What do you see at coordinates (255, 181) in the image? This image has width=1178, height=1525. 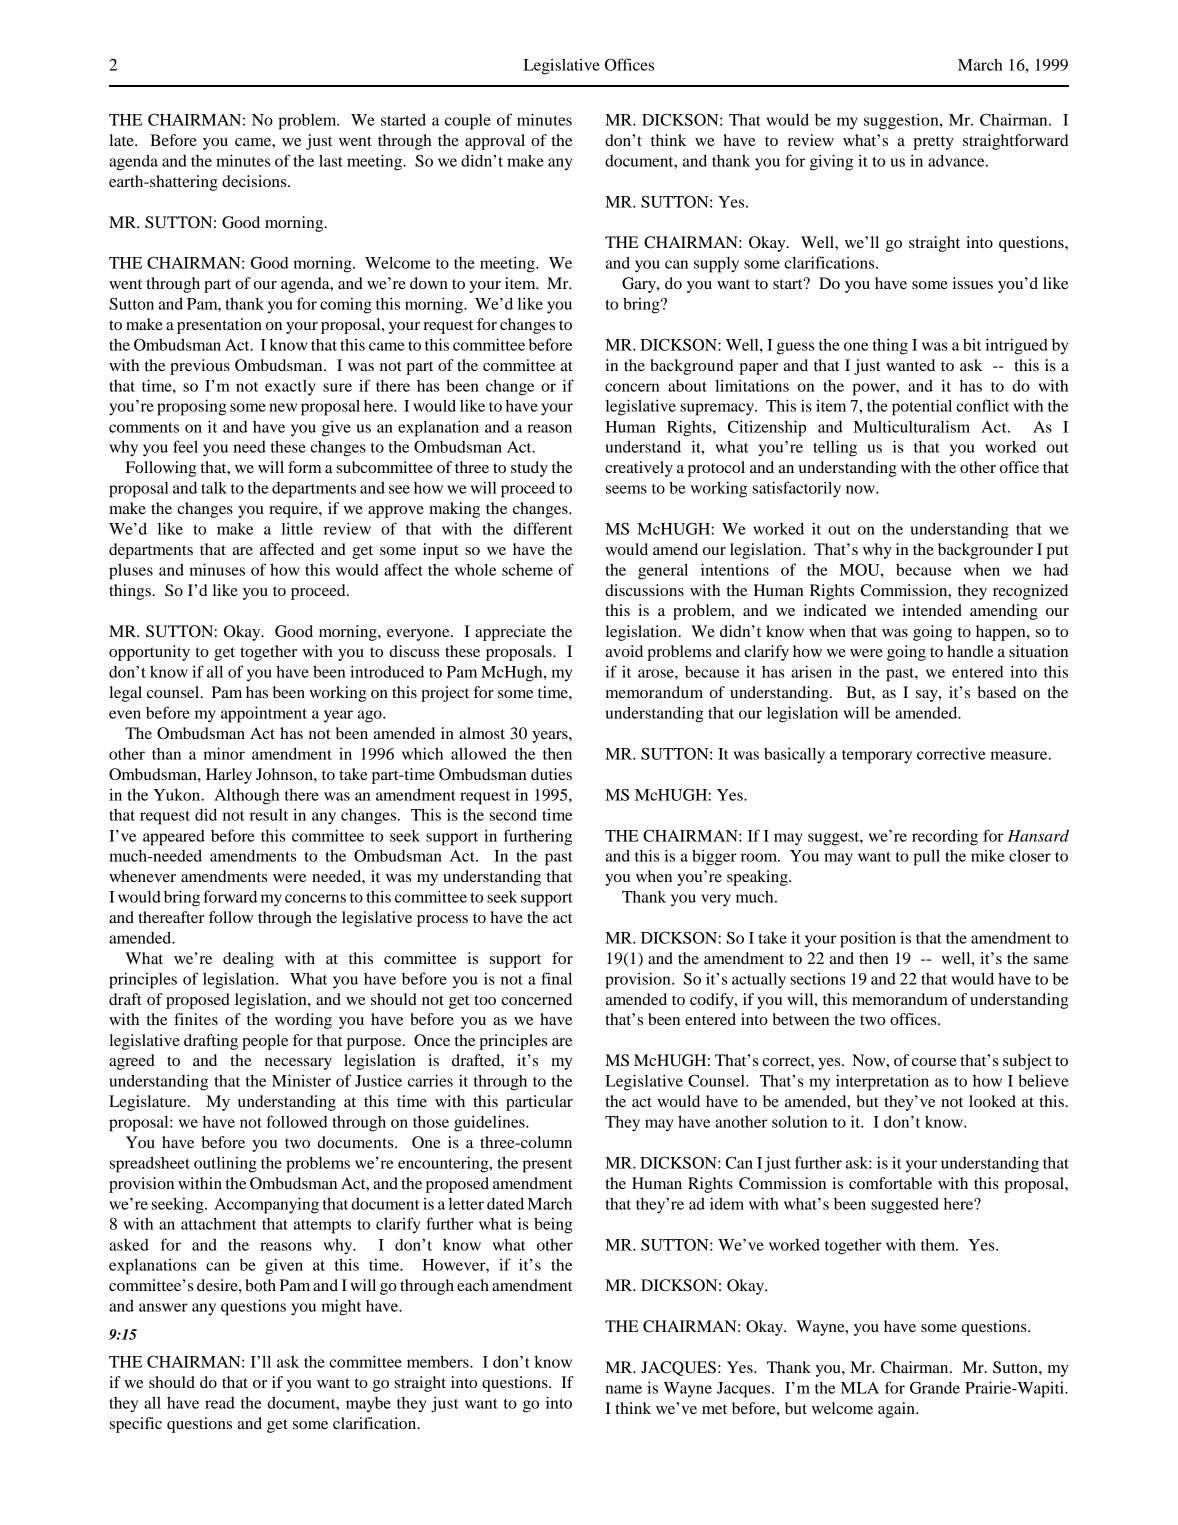 I see `decisions` at bounding box center [255, 181].
